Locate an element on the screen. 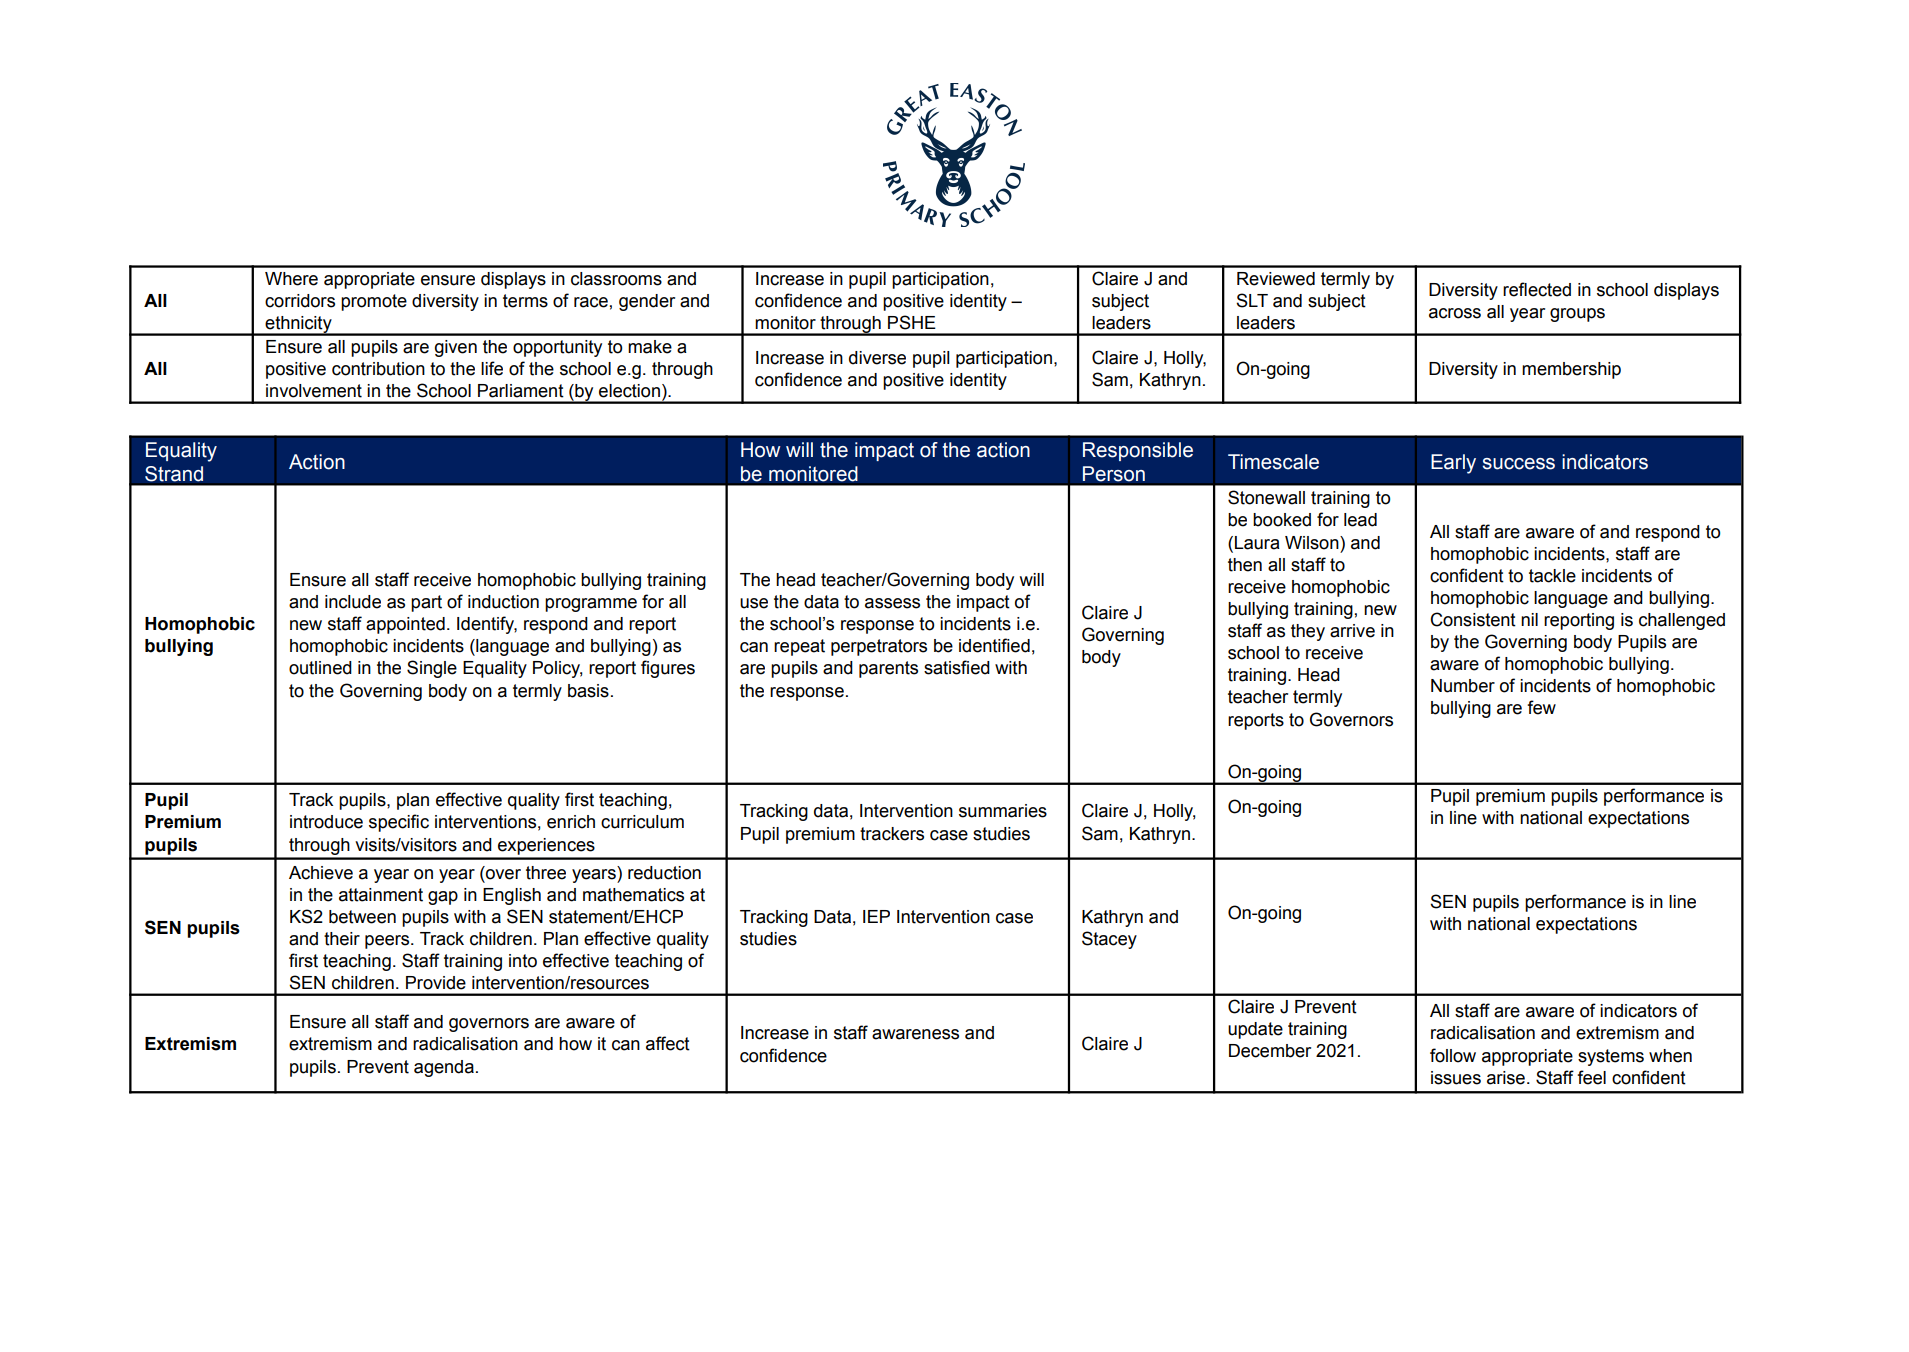 This screenshot has width=1909, height=1352. PSHE is located at coordinates (912, 322).
